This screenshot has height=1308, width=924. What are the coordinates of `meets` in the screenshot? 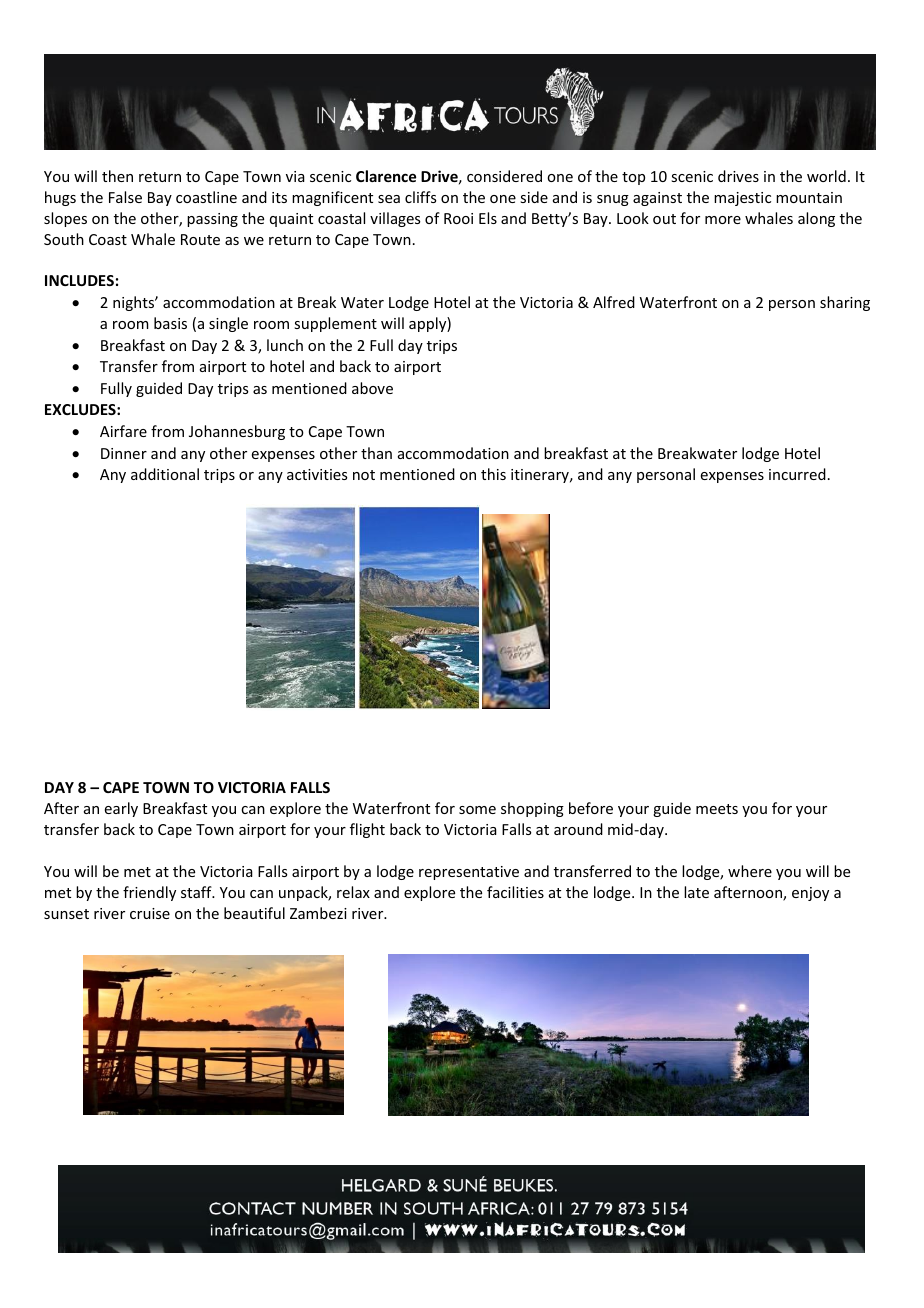 It's located at (717, 809).
